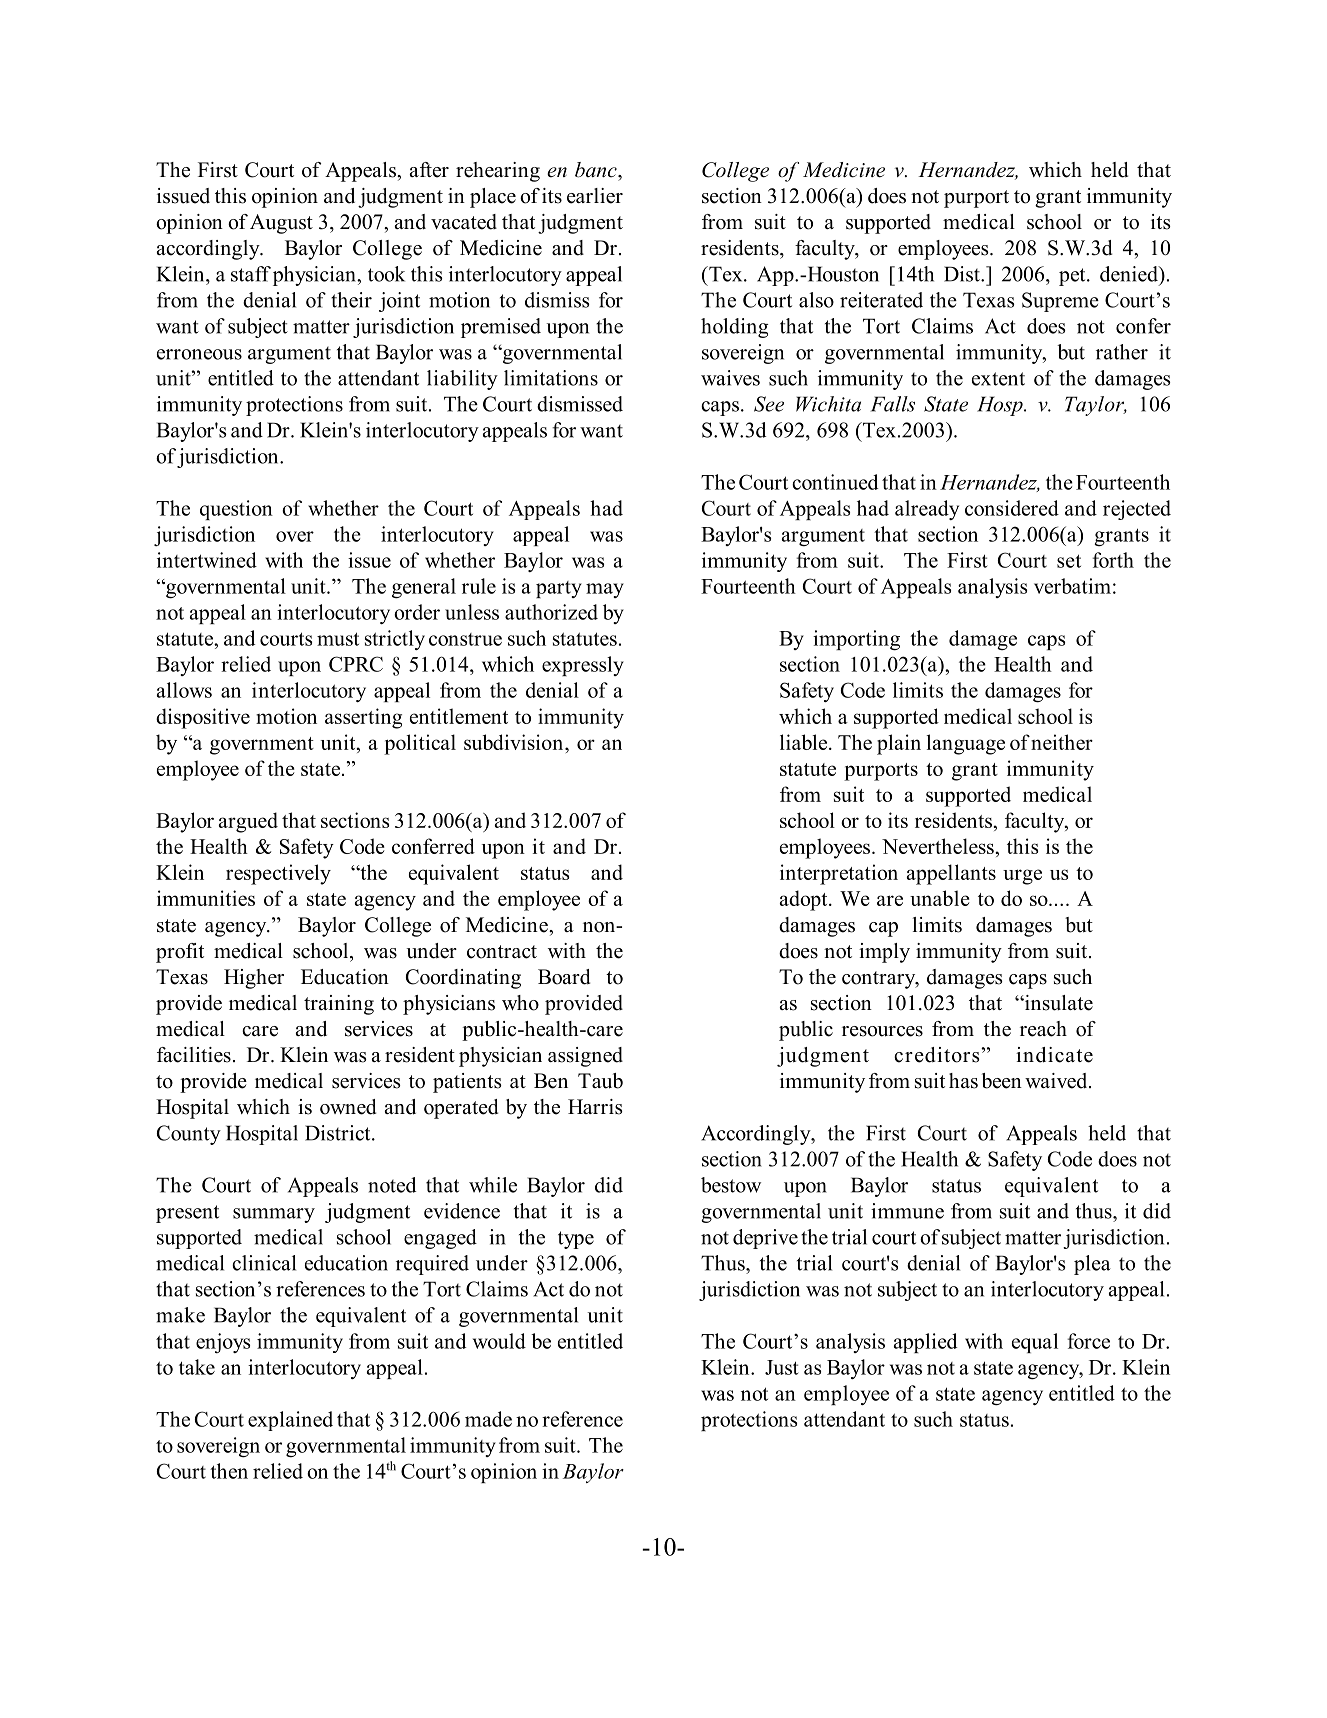 The image size is (1327, 1718). Describe the element at coordinates (605, 590) in the document. I see `may` at that location.
